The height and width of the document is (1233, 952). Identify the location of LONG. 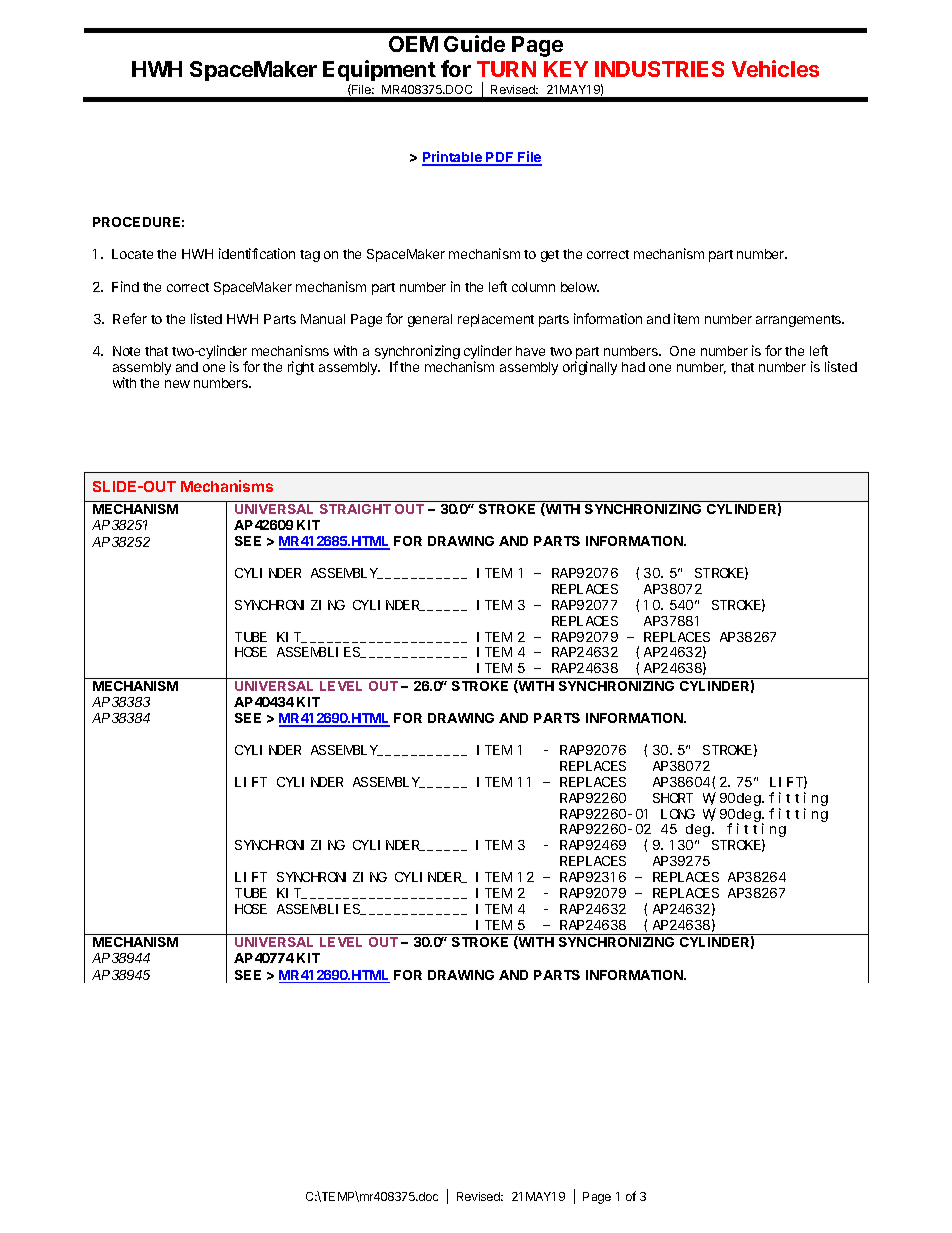
(678, 814).
